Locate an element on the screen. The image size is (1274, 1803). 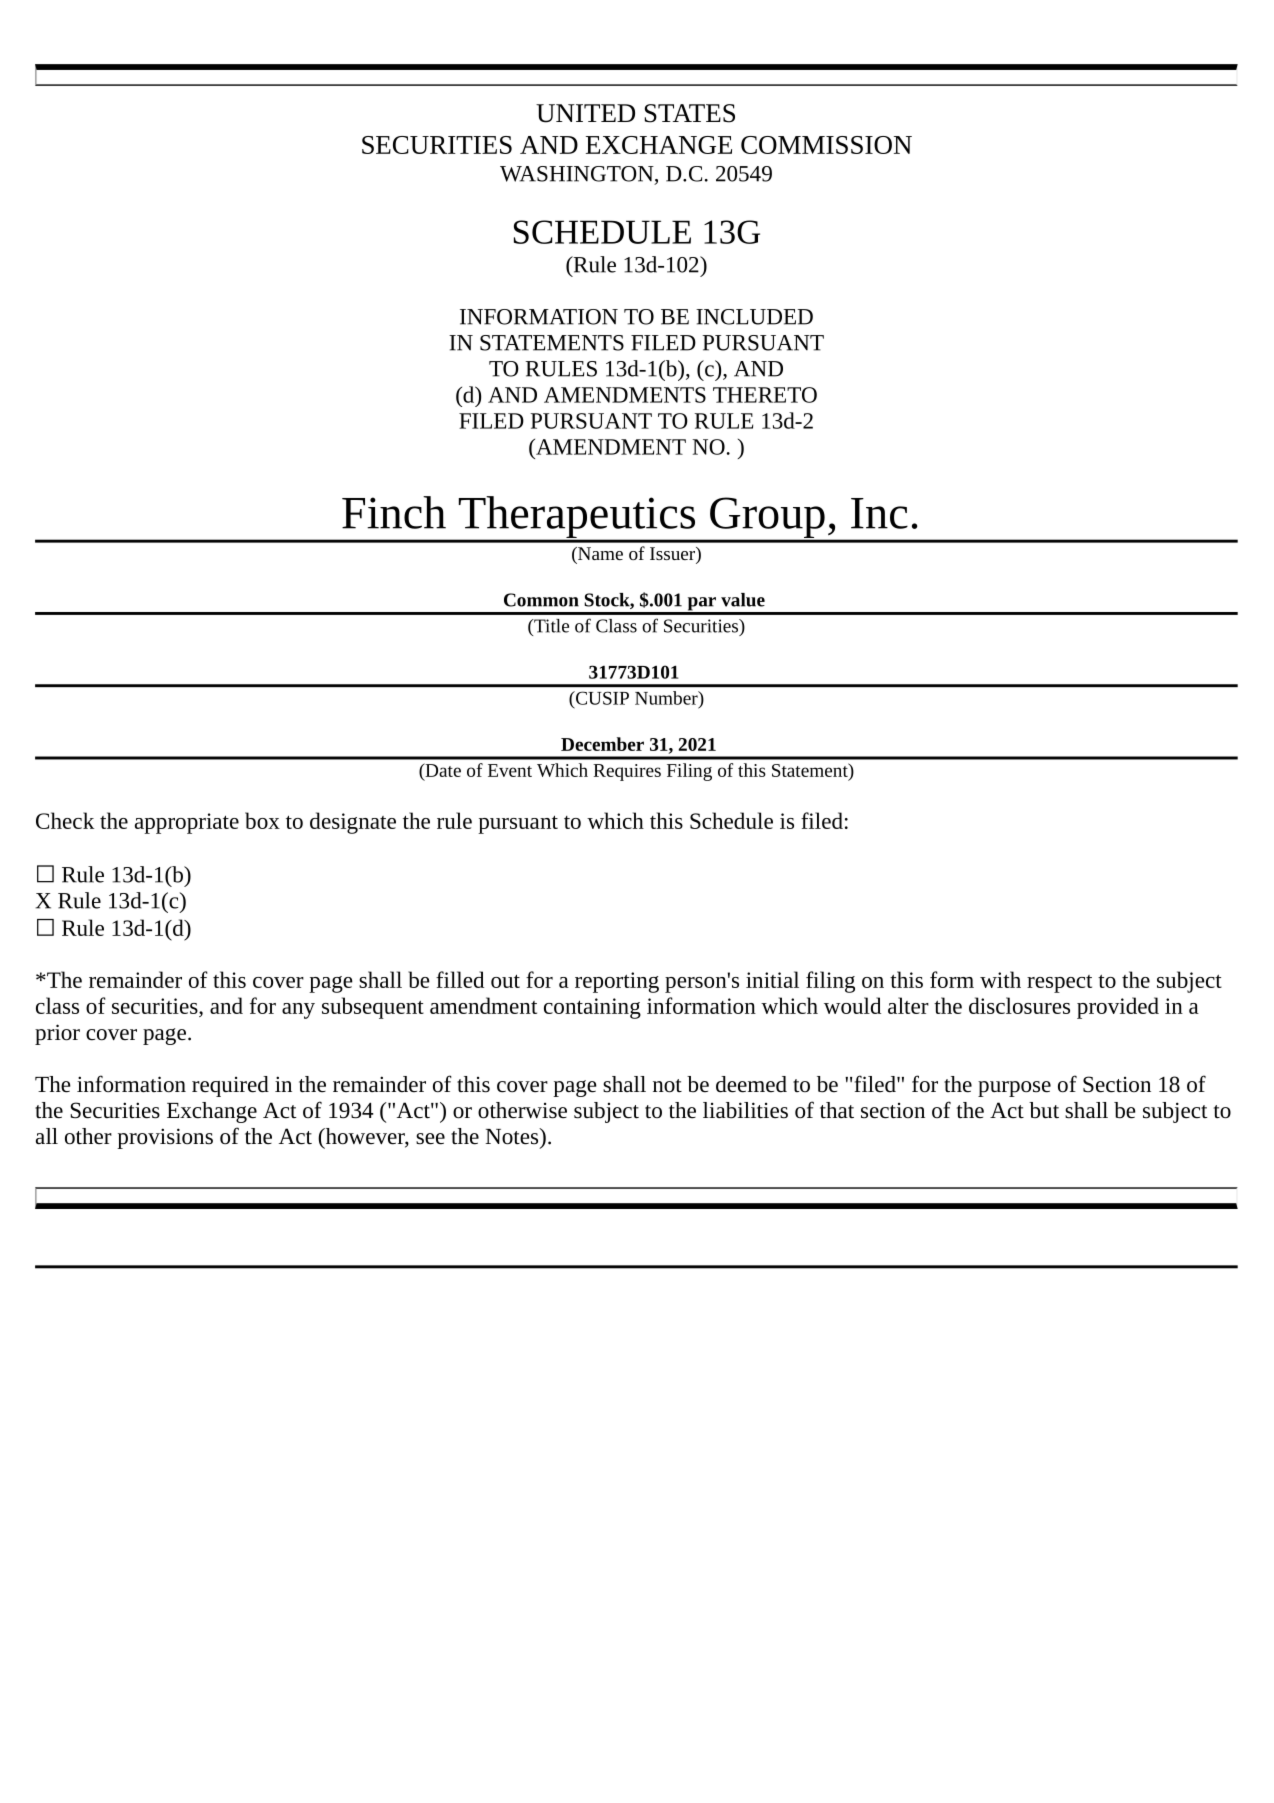
required is located at coordinates (230, 1086).
